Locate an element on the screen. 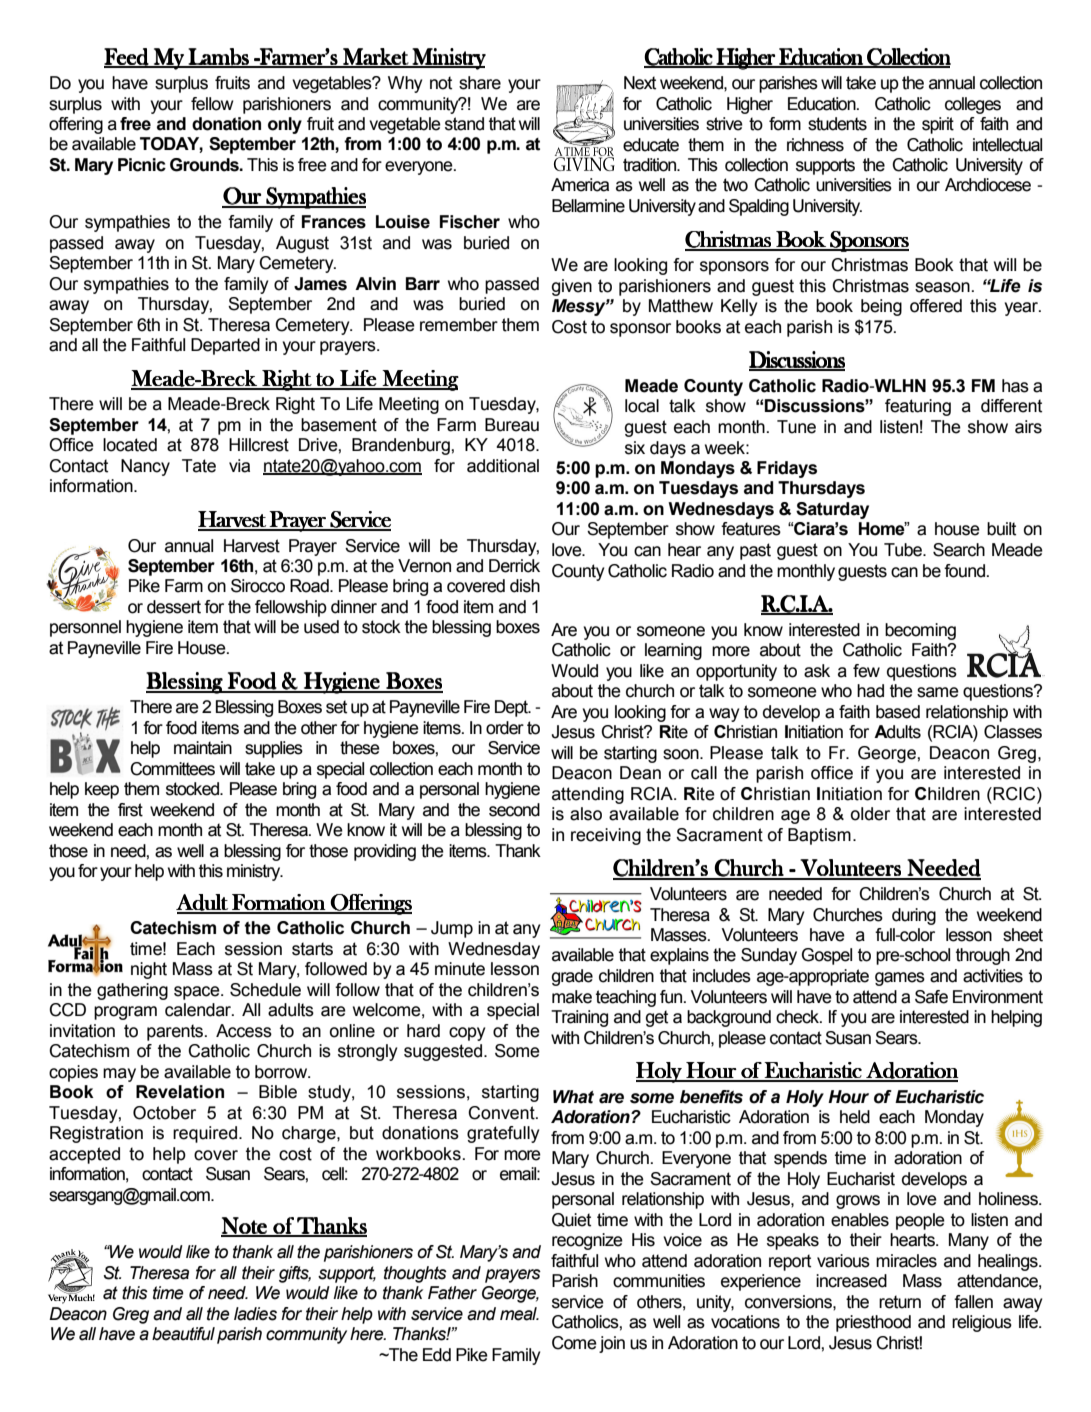 The width and height of the screenshot is (1091, 1412). featuring is located at coordinates (918, 407).
